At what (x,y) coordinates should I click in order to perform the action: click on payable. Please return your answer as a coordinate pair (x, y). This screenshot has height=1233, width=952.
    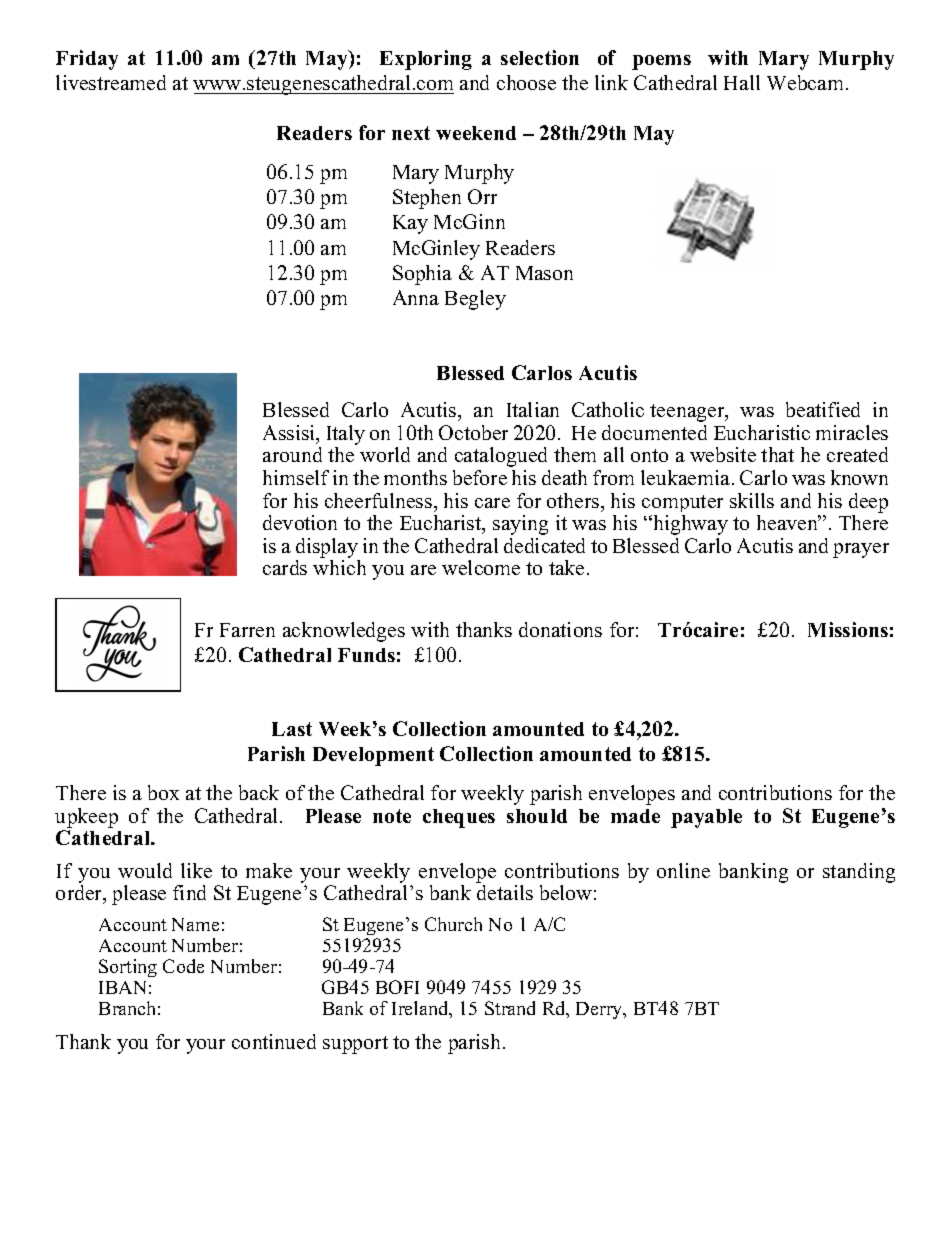
    Looking at the image, I should click on (706, 818).
